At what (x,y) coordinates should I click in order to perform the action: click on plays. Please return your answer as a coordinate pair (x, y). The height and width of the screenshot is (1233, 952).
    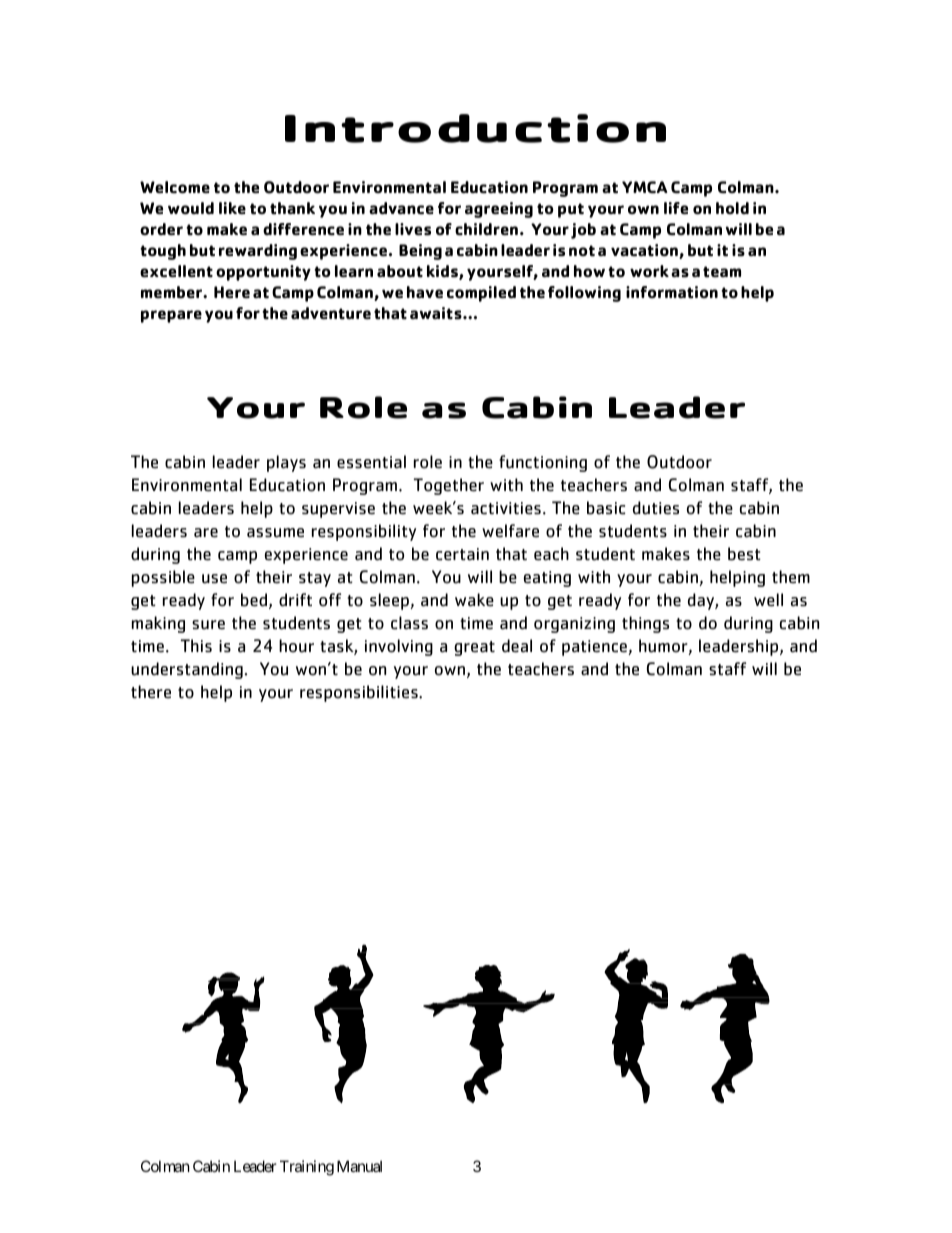
    Looking at the image, I should click on (286, 463).
